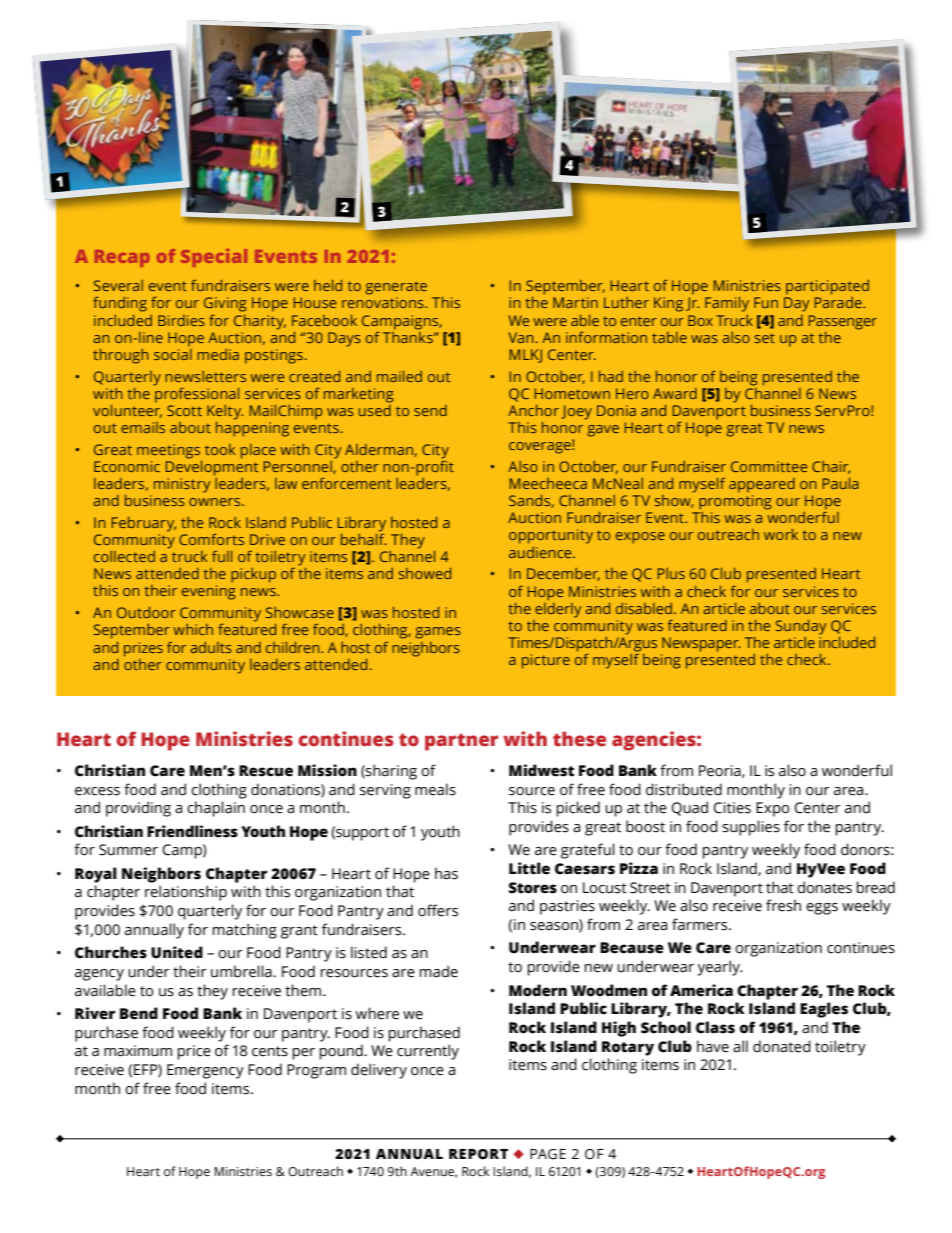 This document has height=1233, width=952. Describe the element at coordinates (541, 552) in the document. I see `audience` at that location.
